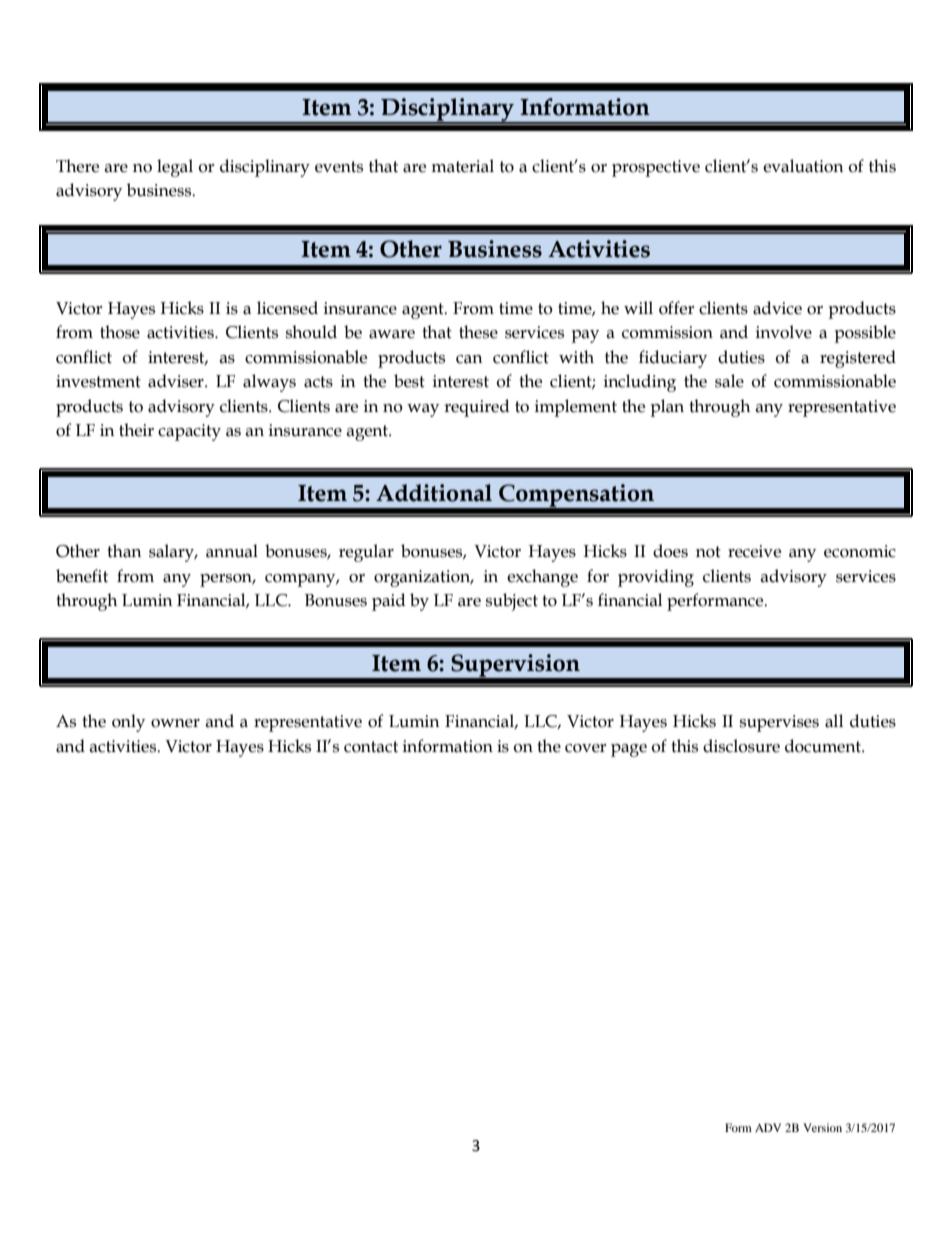 The width and height of the screenshot is (952, 1233). What do you see at coordinates (803, 166) in the screenshot?
I see `evaluation` at bounding box center [803, 166].
